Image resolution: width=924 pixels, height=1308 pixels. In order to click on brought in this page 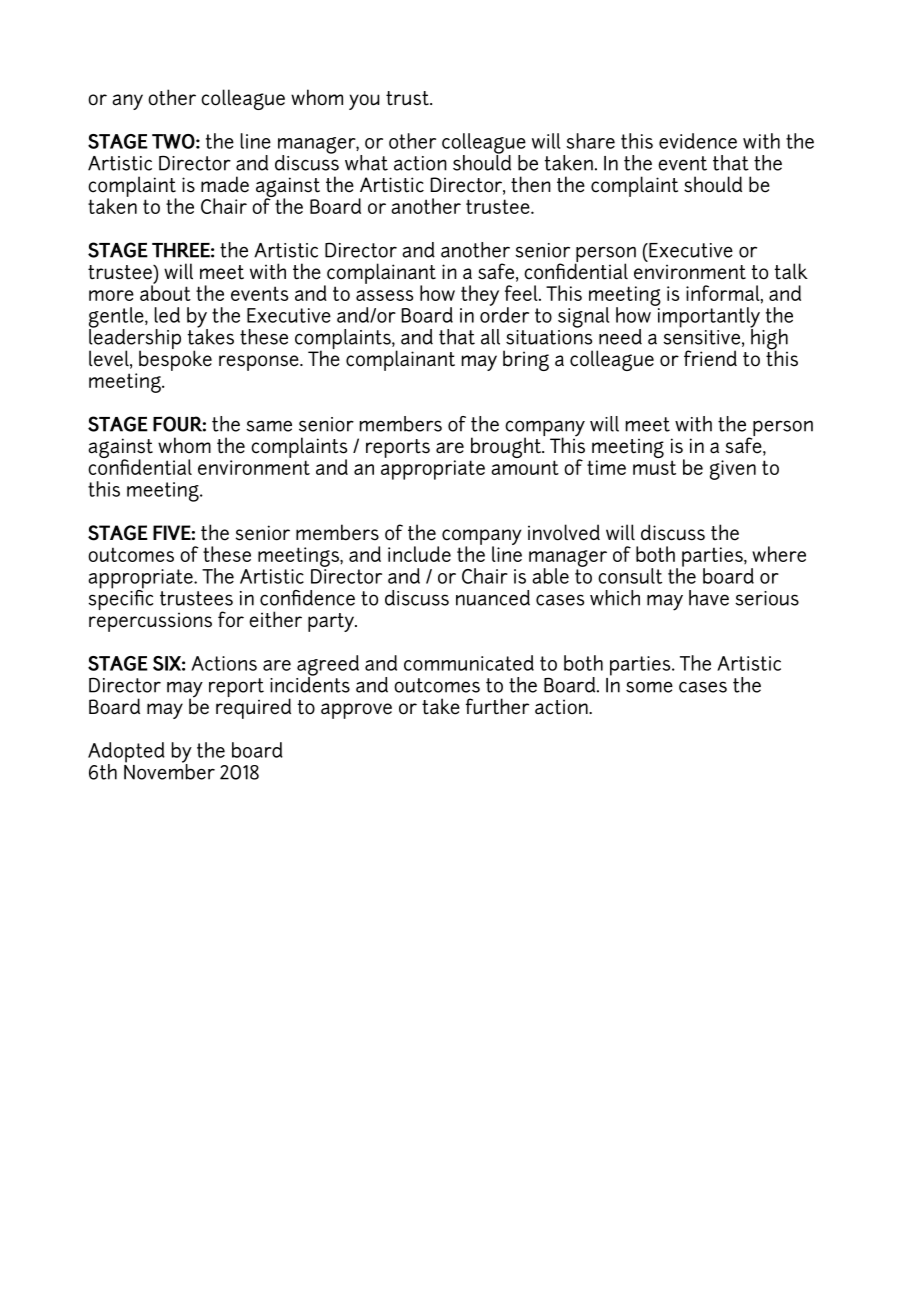, I will do `click(507, 448)`.
